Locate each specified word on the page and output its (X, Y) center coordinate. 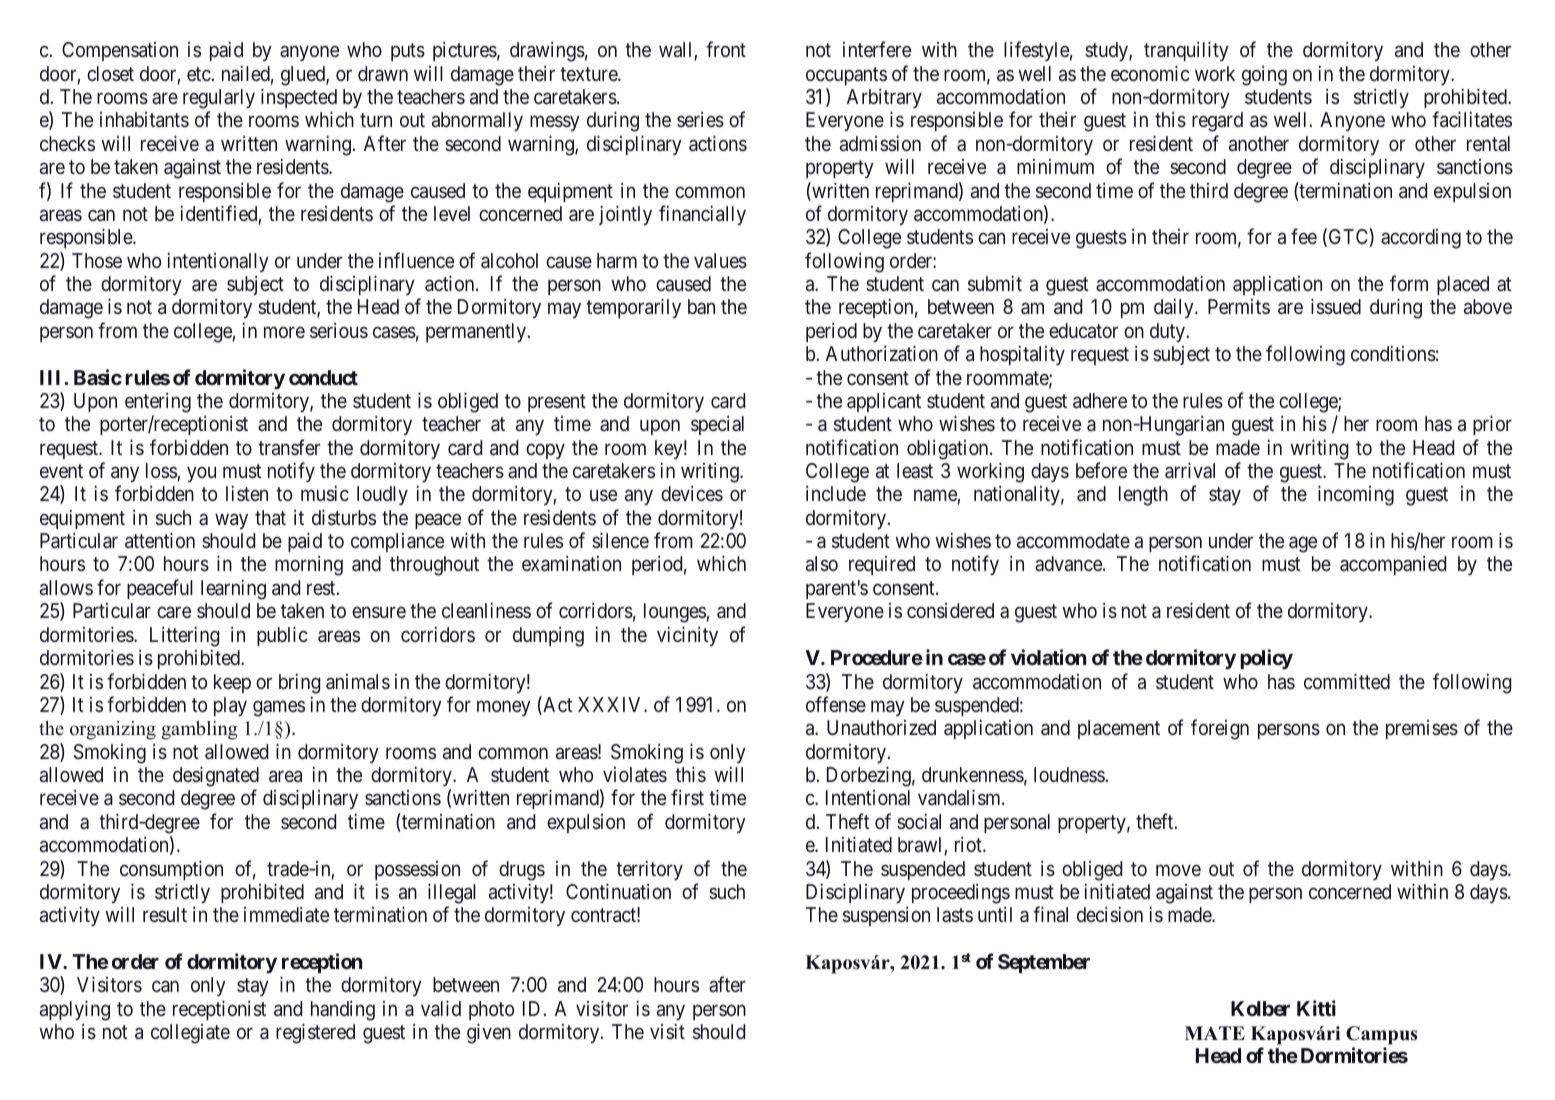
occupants (846, 76)
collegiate (190, 1034)
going (1264, 76)
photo (491, 1010)
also (822, 563)
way (231, 521)
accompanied (1393, 565)
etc (199, 74)
